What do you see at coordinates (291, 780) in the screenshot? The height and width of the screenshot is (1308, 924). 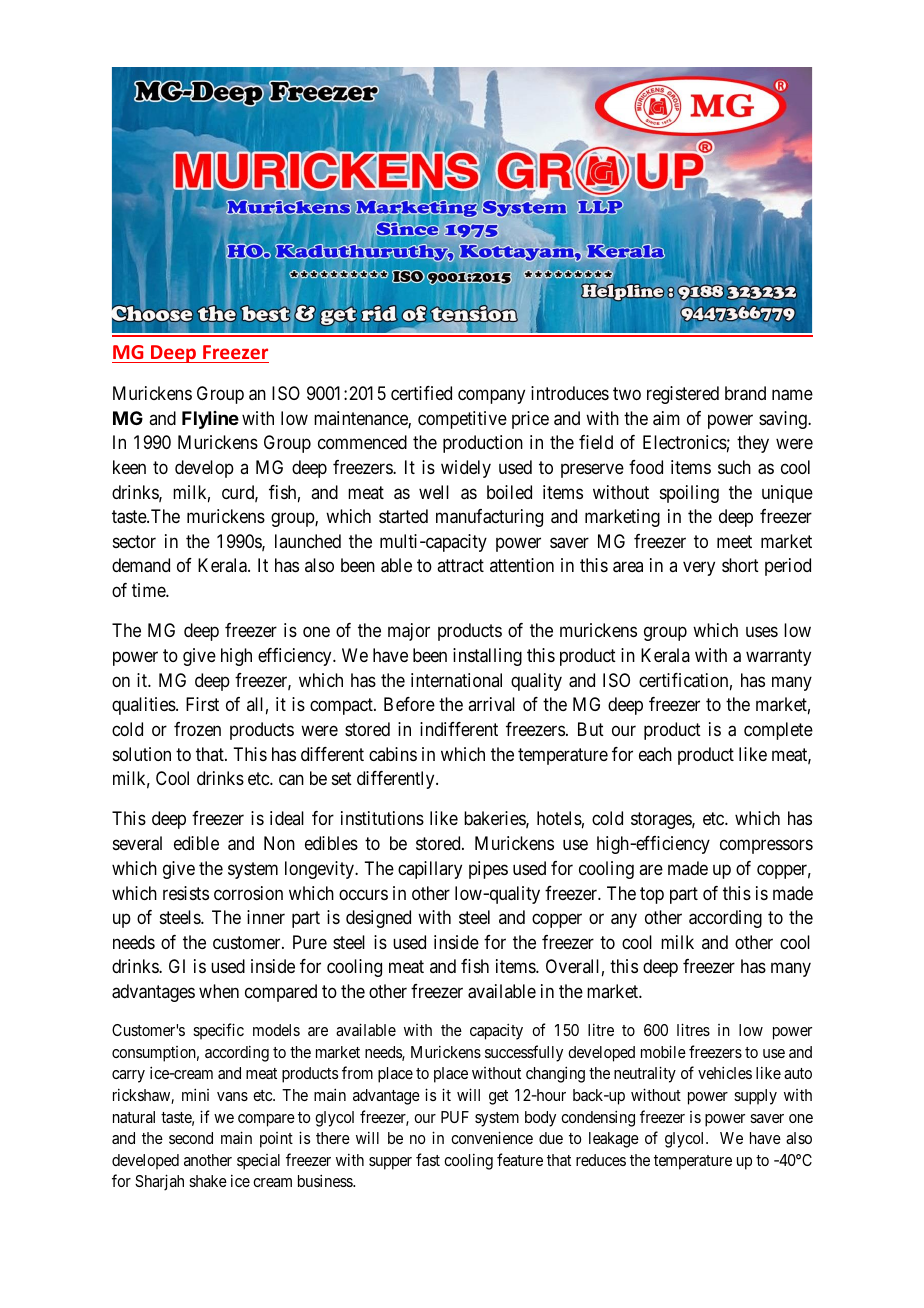 I see `can` at bounding box center [291, 780].
